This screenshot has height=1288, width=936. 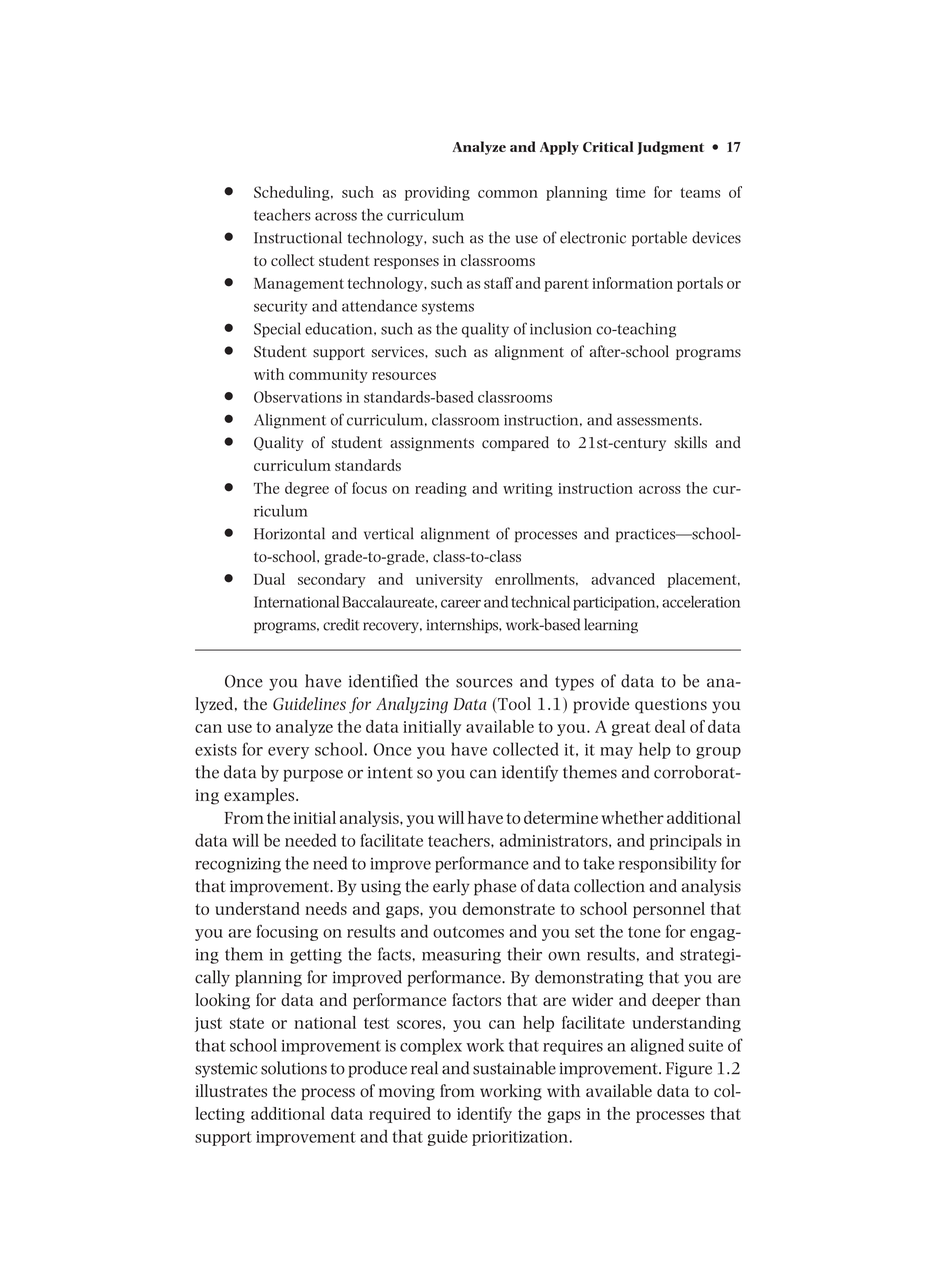 What do you see at coordinates (299, 285) in the screenshot?
I see `Management` at bounding box center [299, 285].
